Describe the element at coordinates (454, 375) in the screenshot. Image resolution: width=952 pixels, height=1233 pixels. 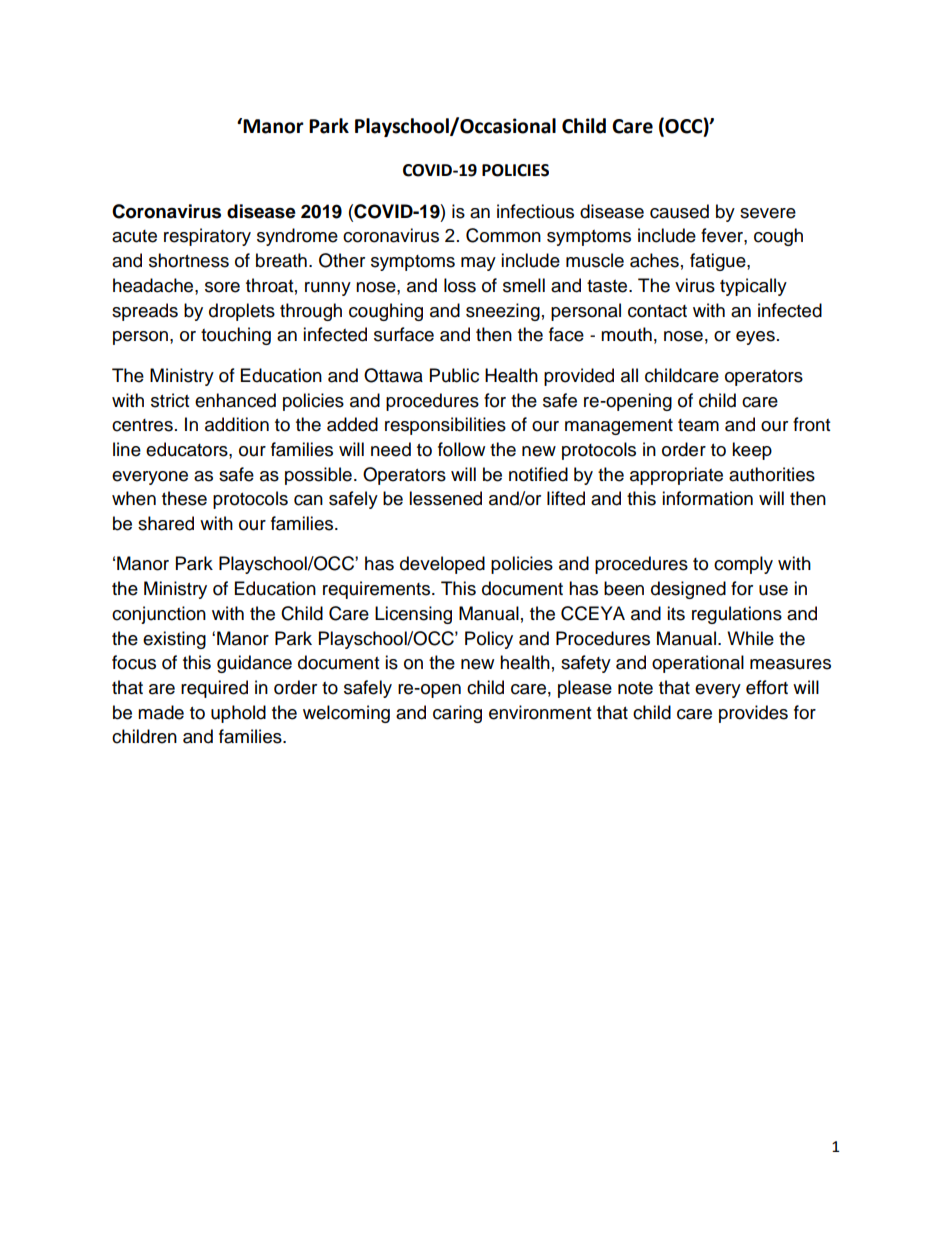
I see `Public` at that location.
